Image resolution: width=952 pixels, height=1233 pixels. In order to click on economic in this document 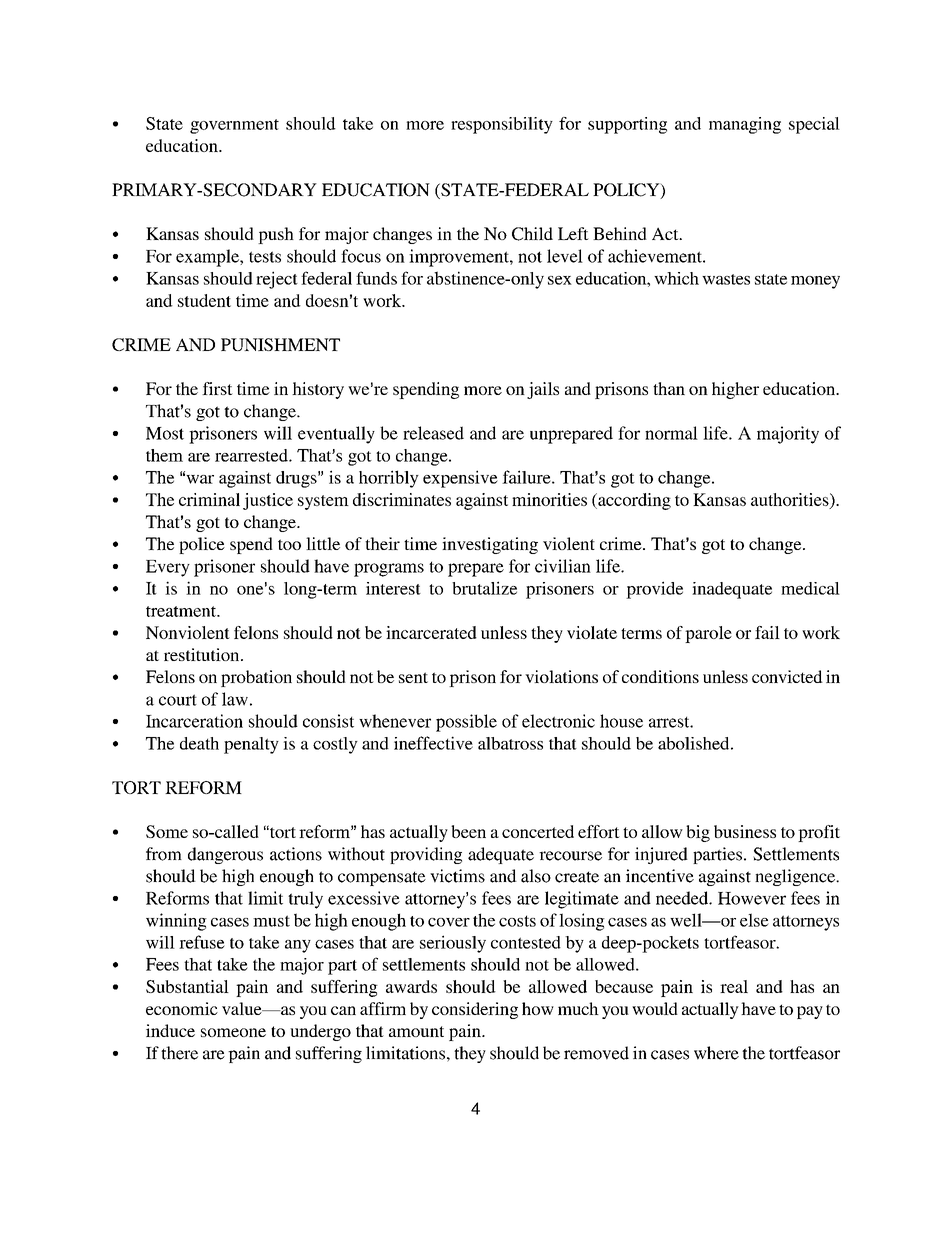, I will do `click(182, 1008)`.
